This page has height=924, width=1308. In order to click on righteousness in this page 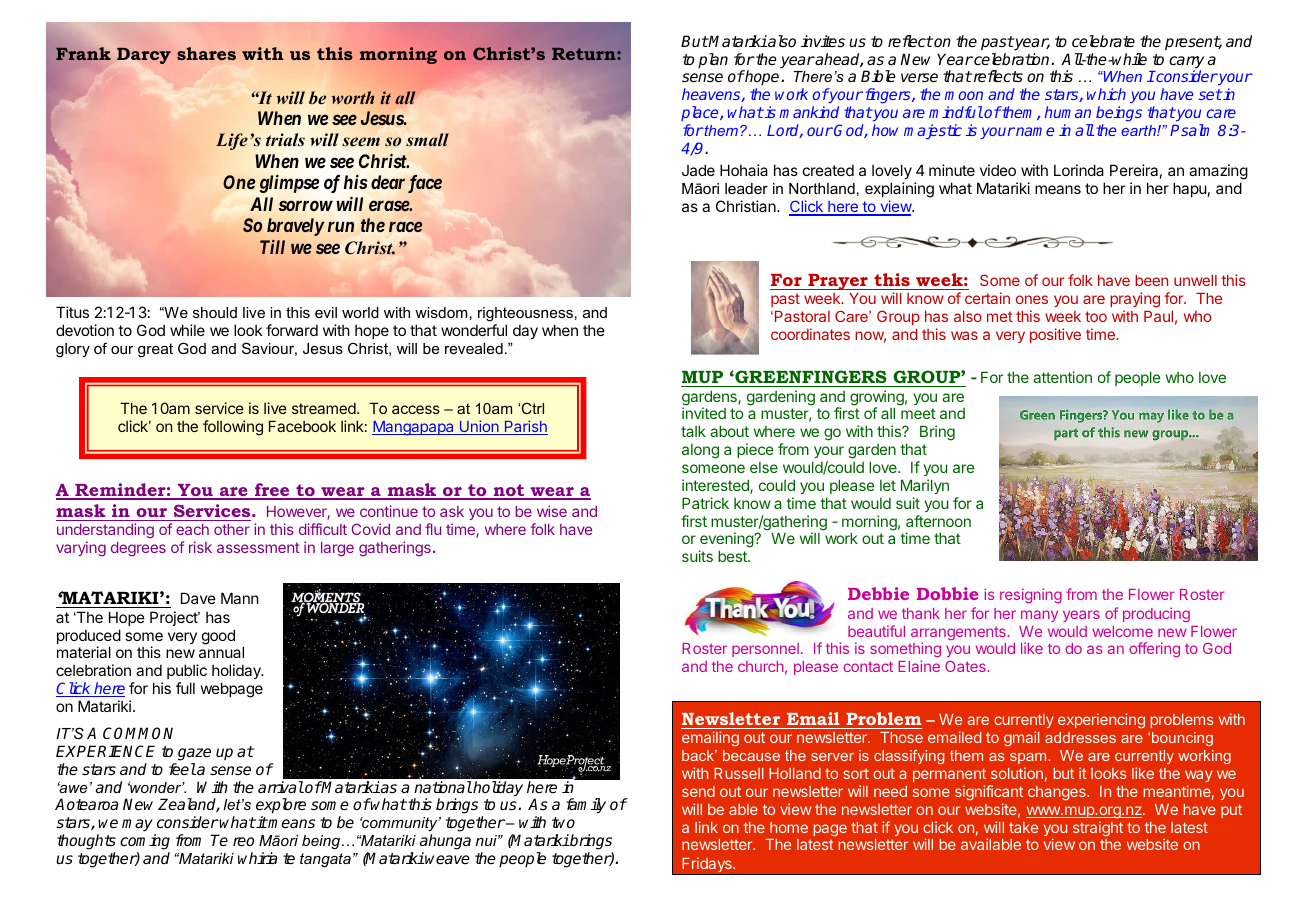, I will do `click(525, 314)`.
